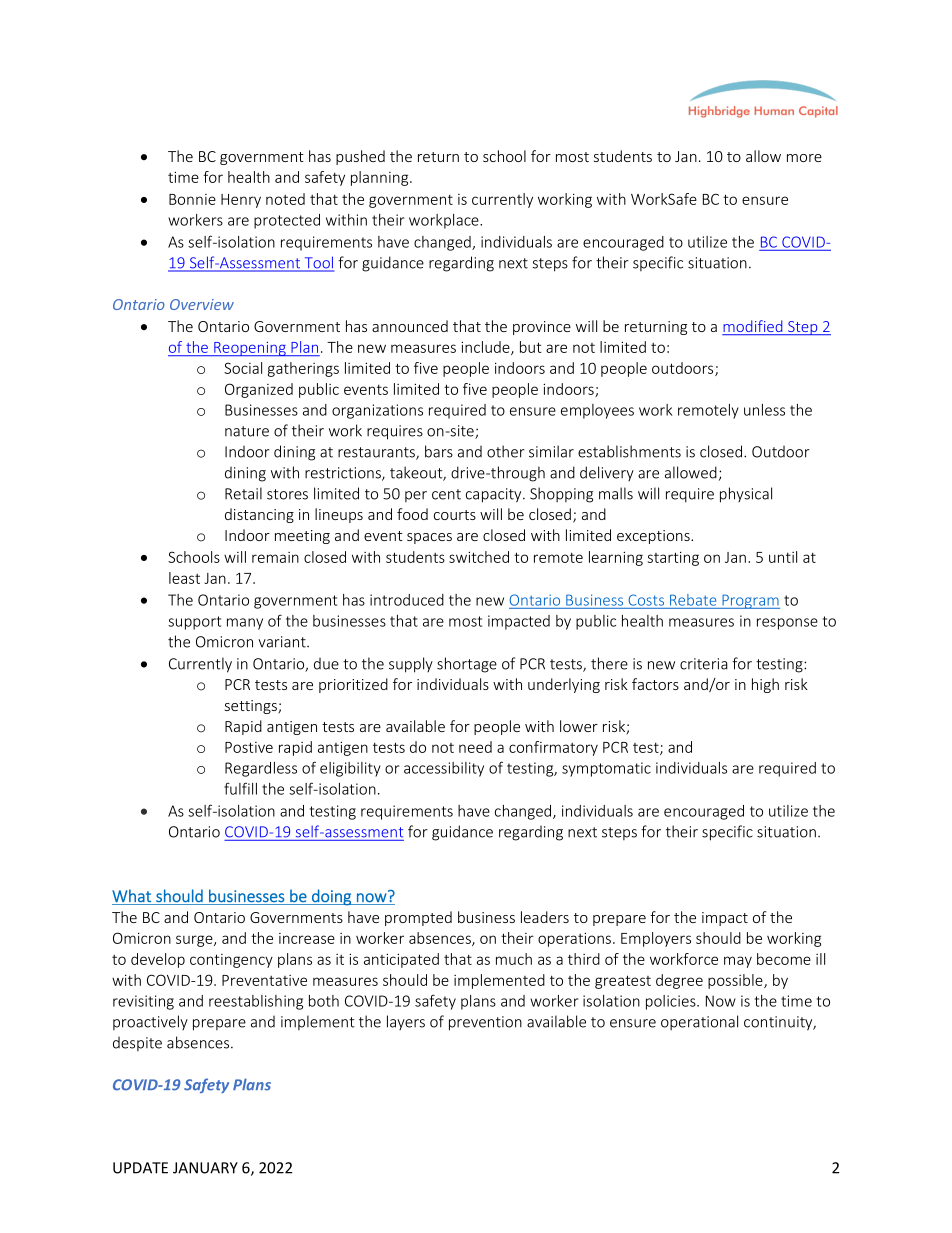  I want to click on bars, so click(439, 451).
